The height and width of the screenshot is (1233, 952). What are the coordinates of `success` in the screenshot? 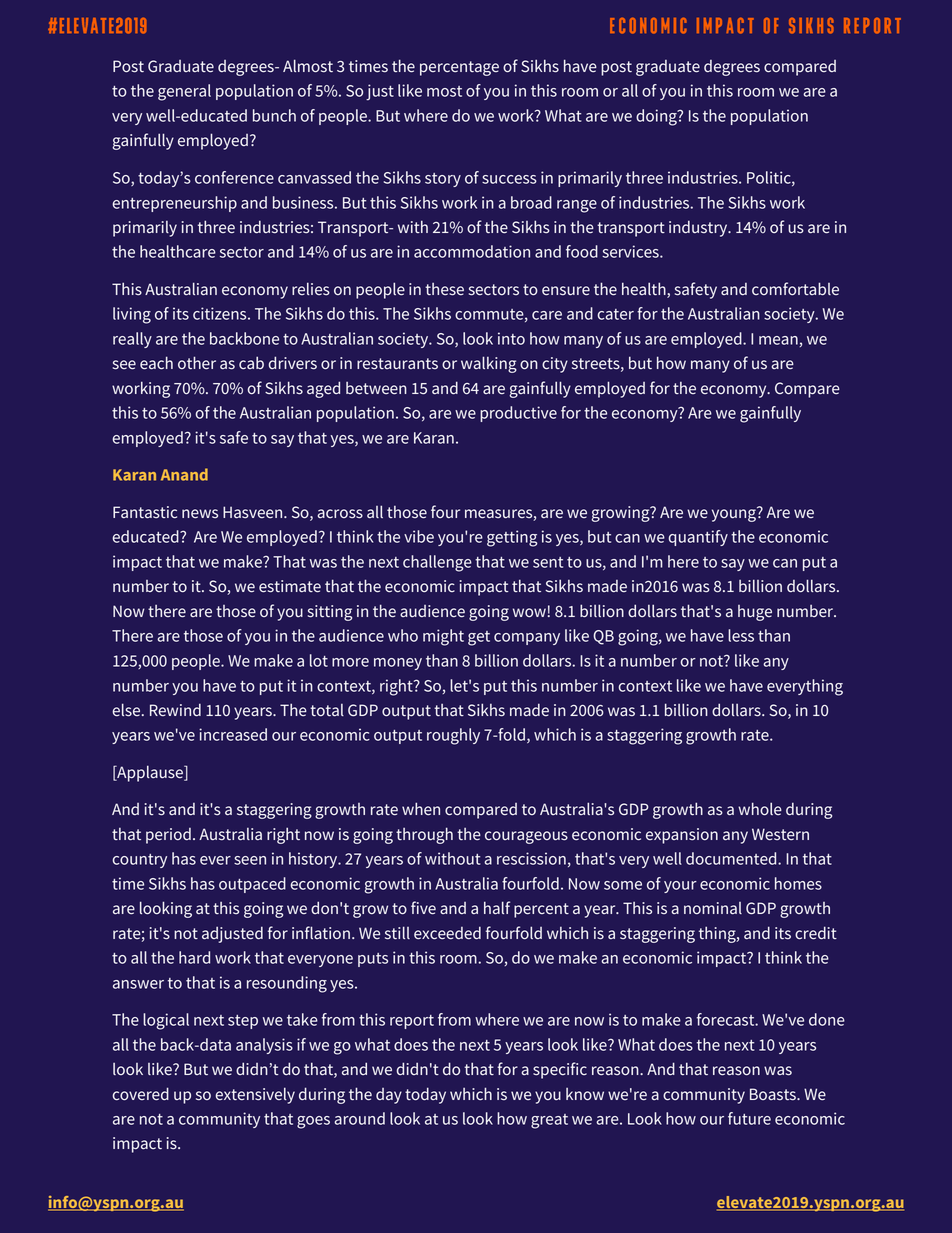 It's located at (509, 179).
